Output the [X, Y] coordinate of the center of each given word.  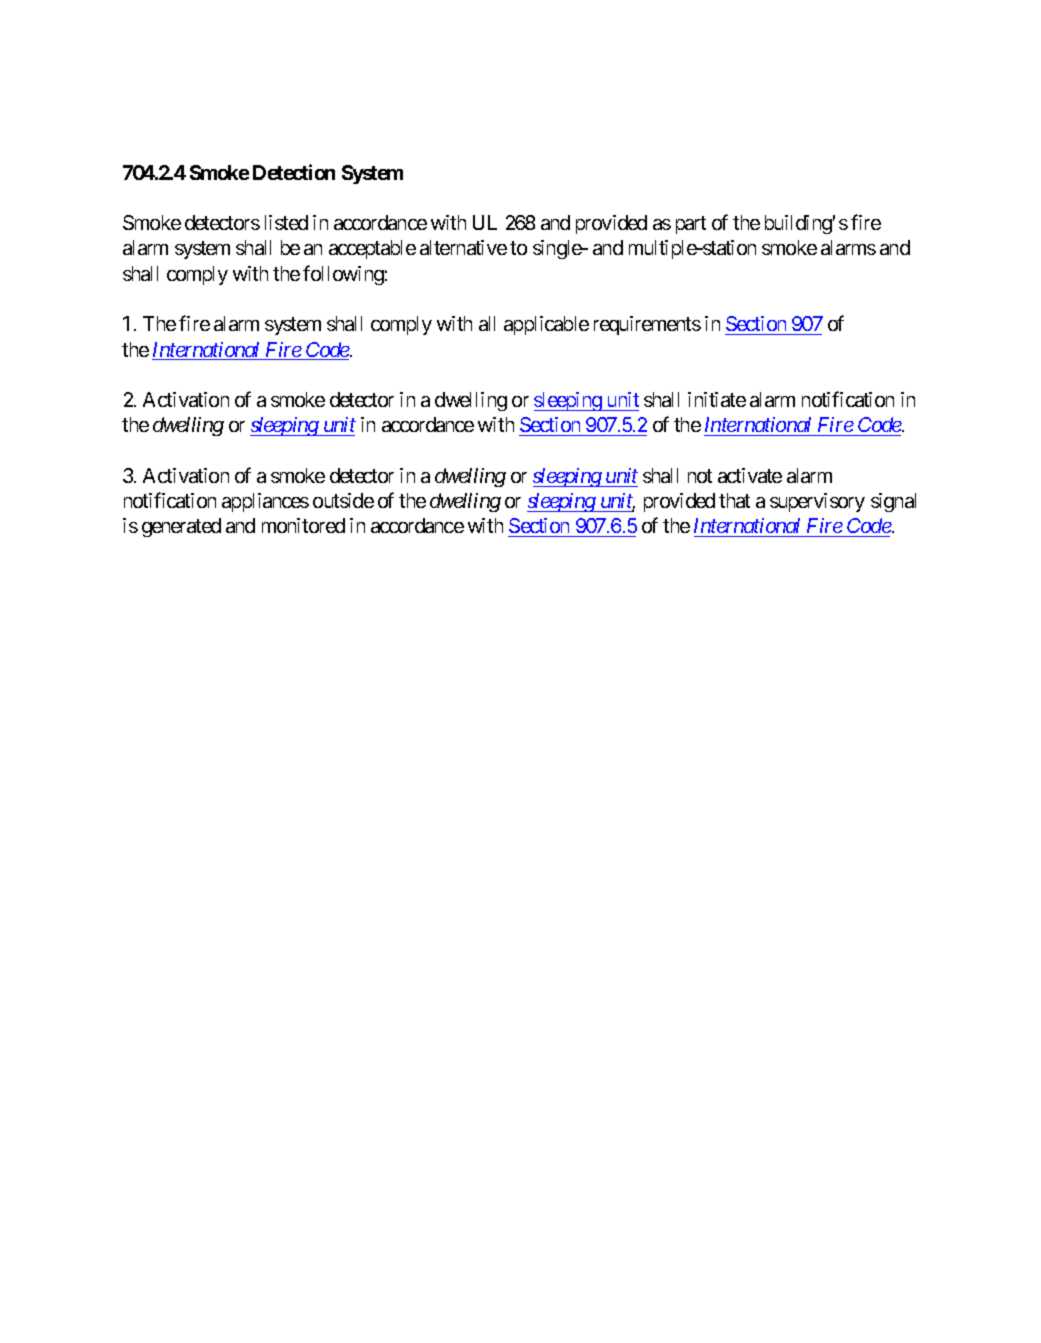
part [691, 225]
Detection [294, 172]
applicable [546, 325]
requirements [647, 325]
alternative [463, 247]
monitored [303, 525]
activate [750, 475]
